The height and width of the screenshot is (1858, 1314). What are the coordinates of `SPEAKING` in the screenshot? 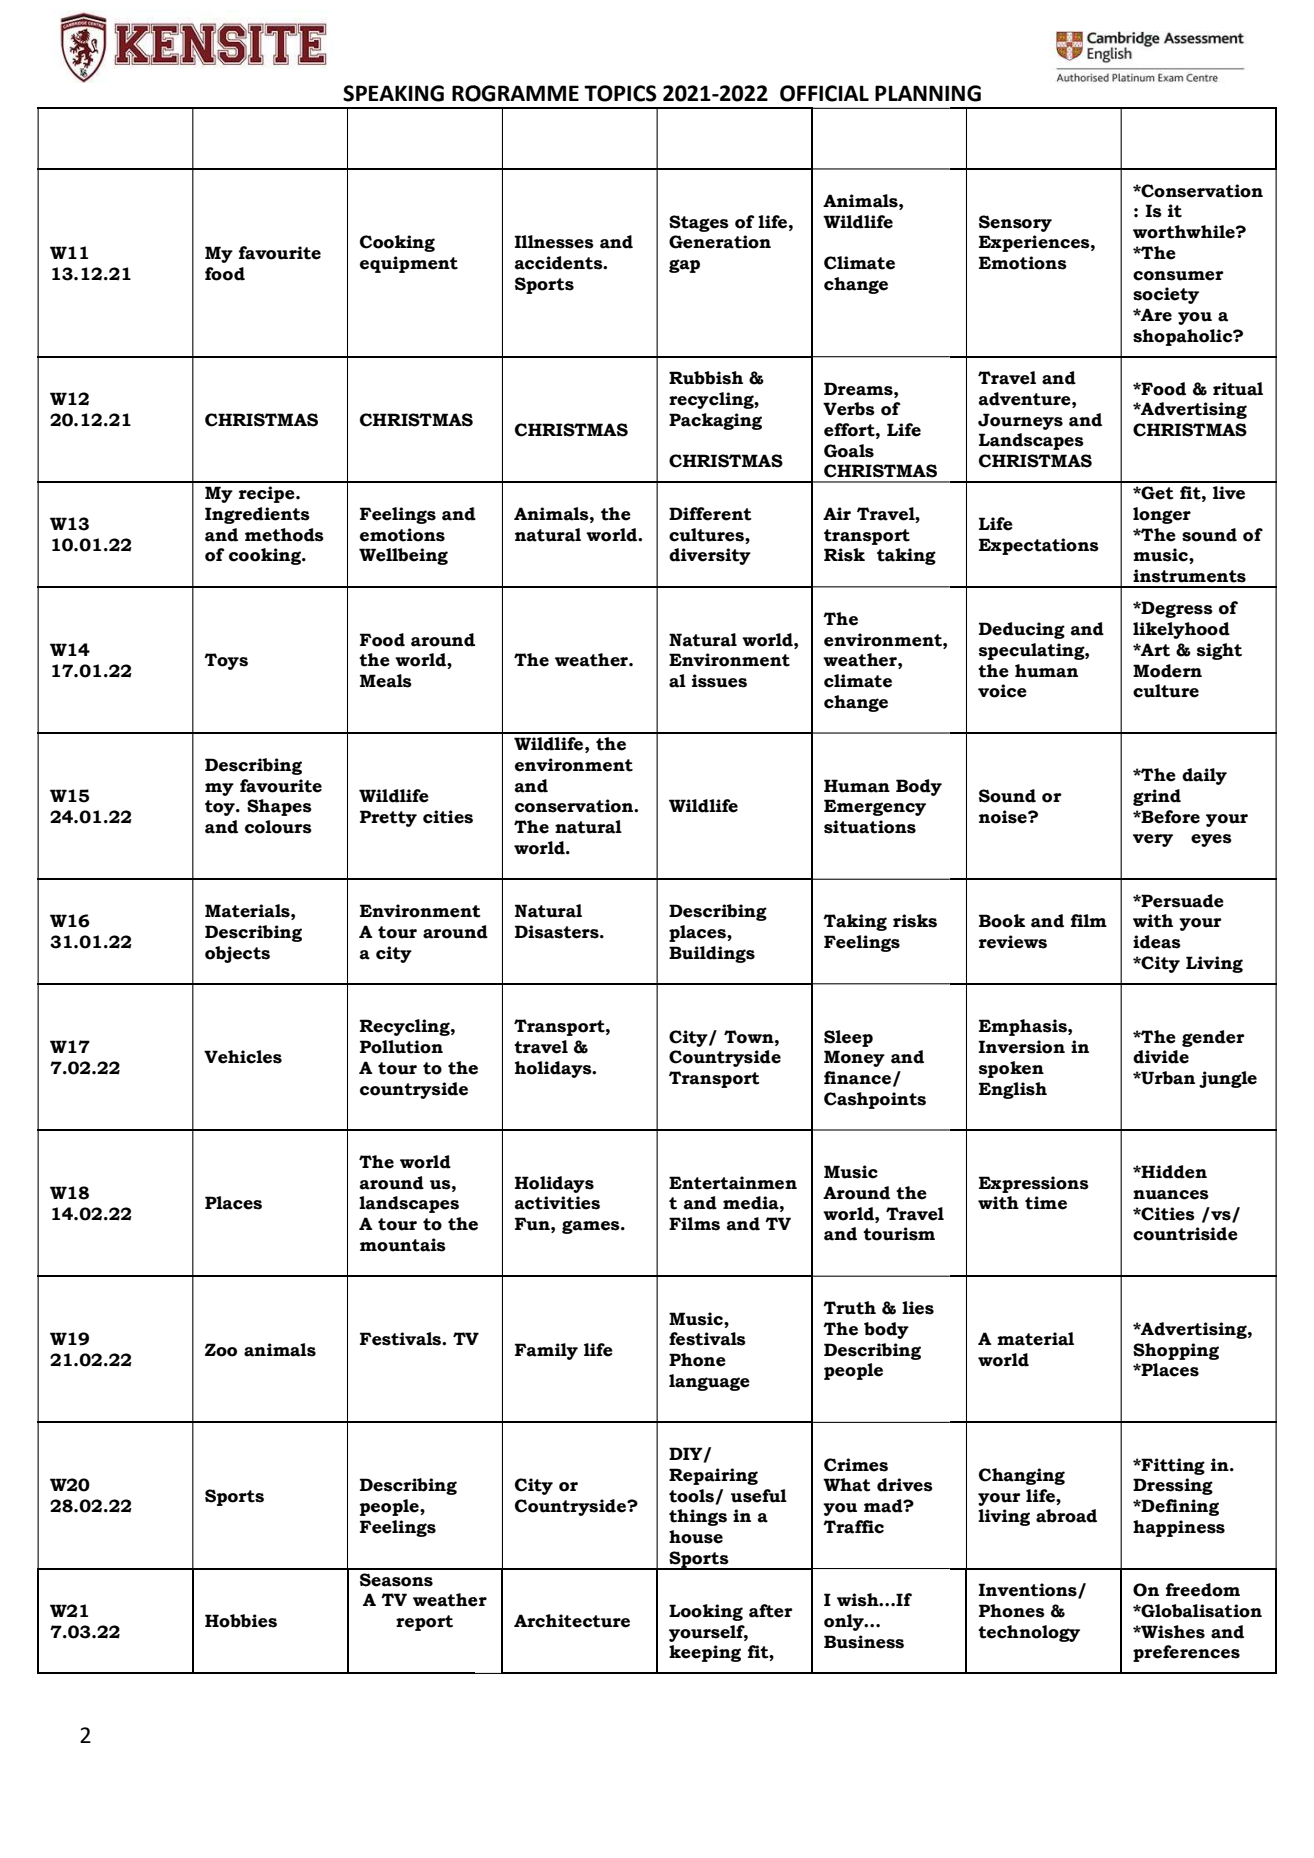 It's located at (393, 93).
